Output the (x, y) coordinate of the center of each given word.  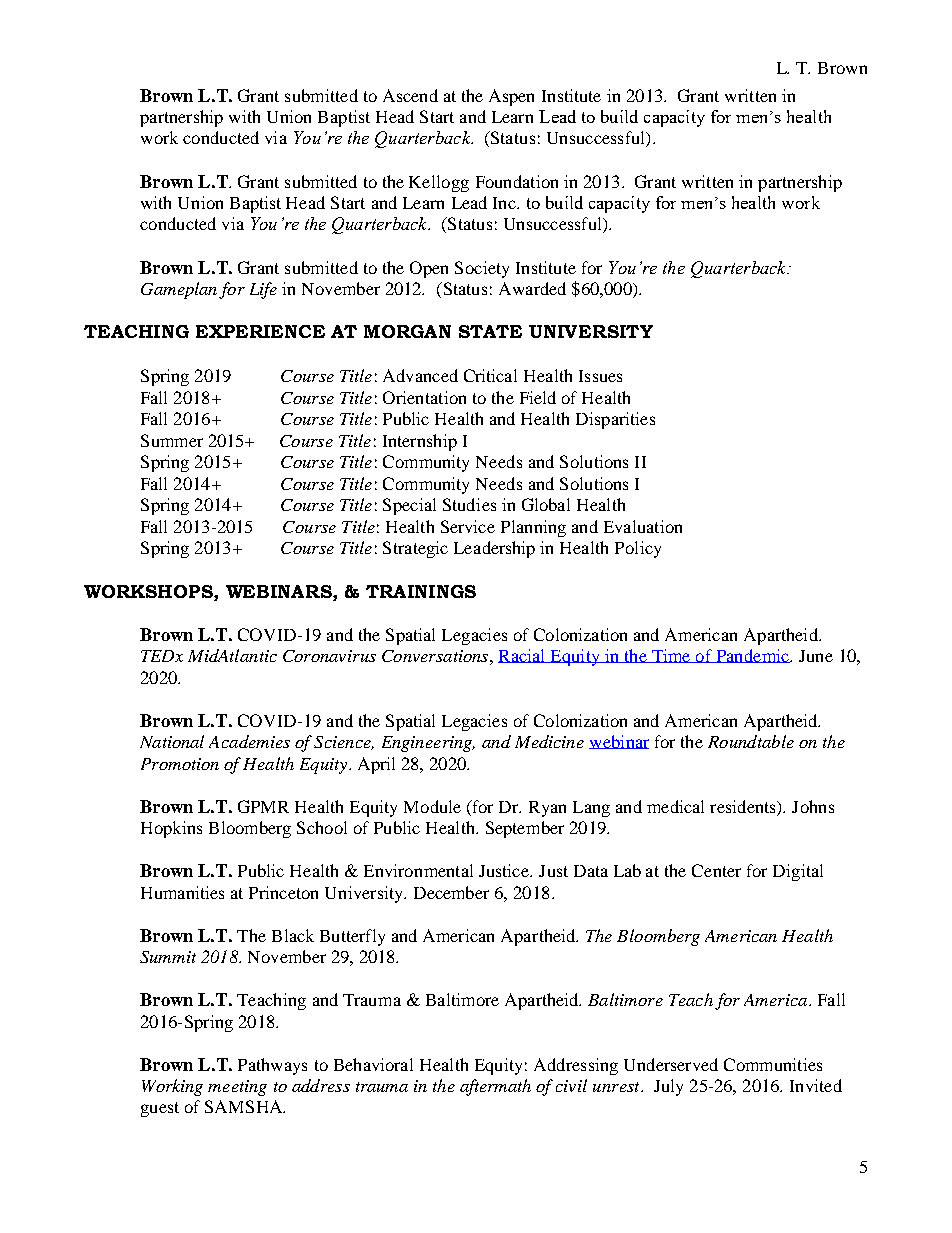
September (525, 829)
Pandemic (752, 656)
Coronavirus (329, 656)
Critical (490, 375)
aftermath (495, 1087)
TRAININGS (421, 591)
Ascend (410, 95)
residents (744, 808)
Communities (773, 1064)
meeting (237, 1088)
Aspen (511, 97)
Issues (600, 376)
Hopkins (171, 829)
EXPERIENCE (260, 331)
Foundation (517, 181)
